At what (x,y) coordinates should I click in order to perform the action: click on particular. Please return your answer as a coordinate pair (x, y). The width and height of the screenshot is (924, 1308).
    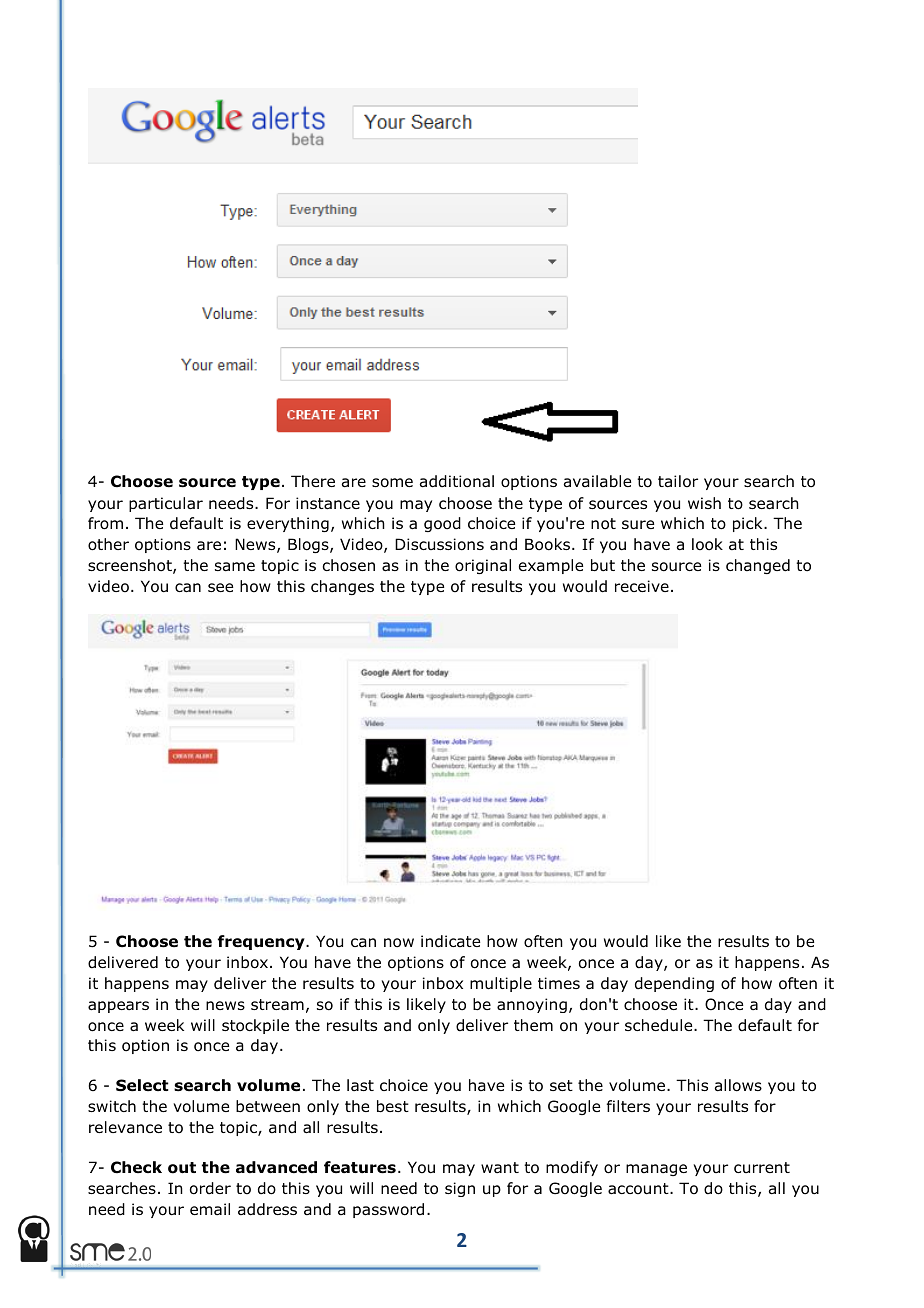
    Looking at the image, I should click on (166, 504).
